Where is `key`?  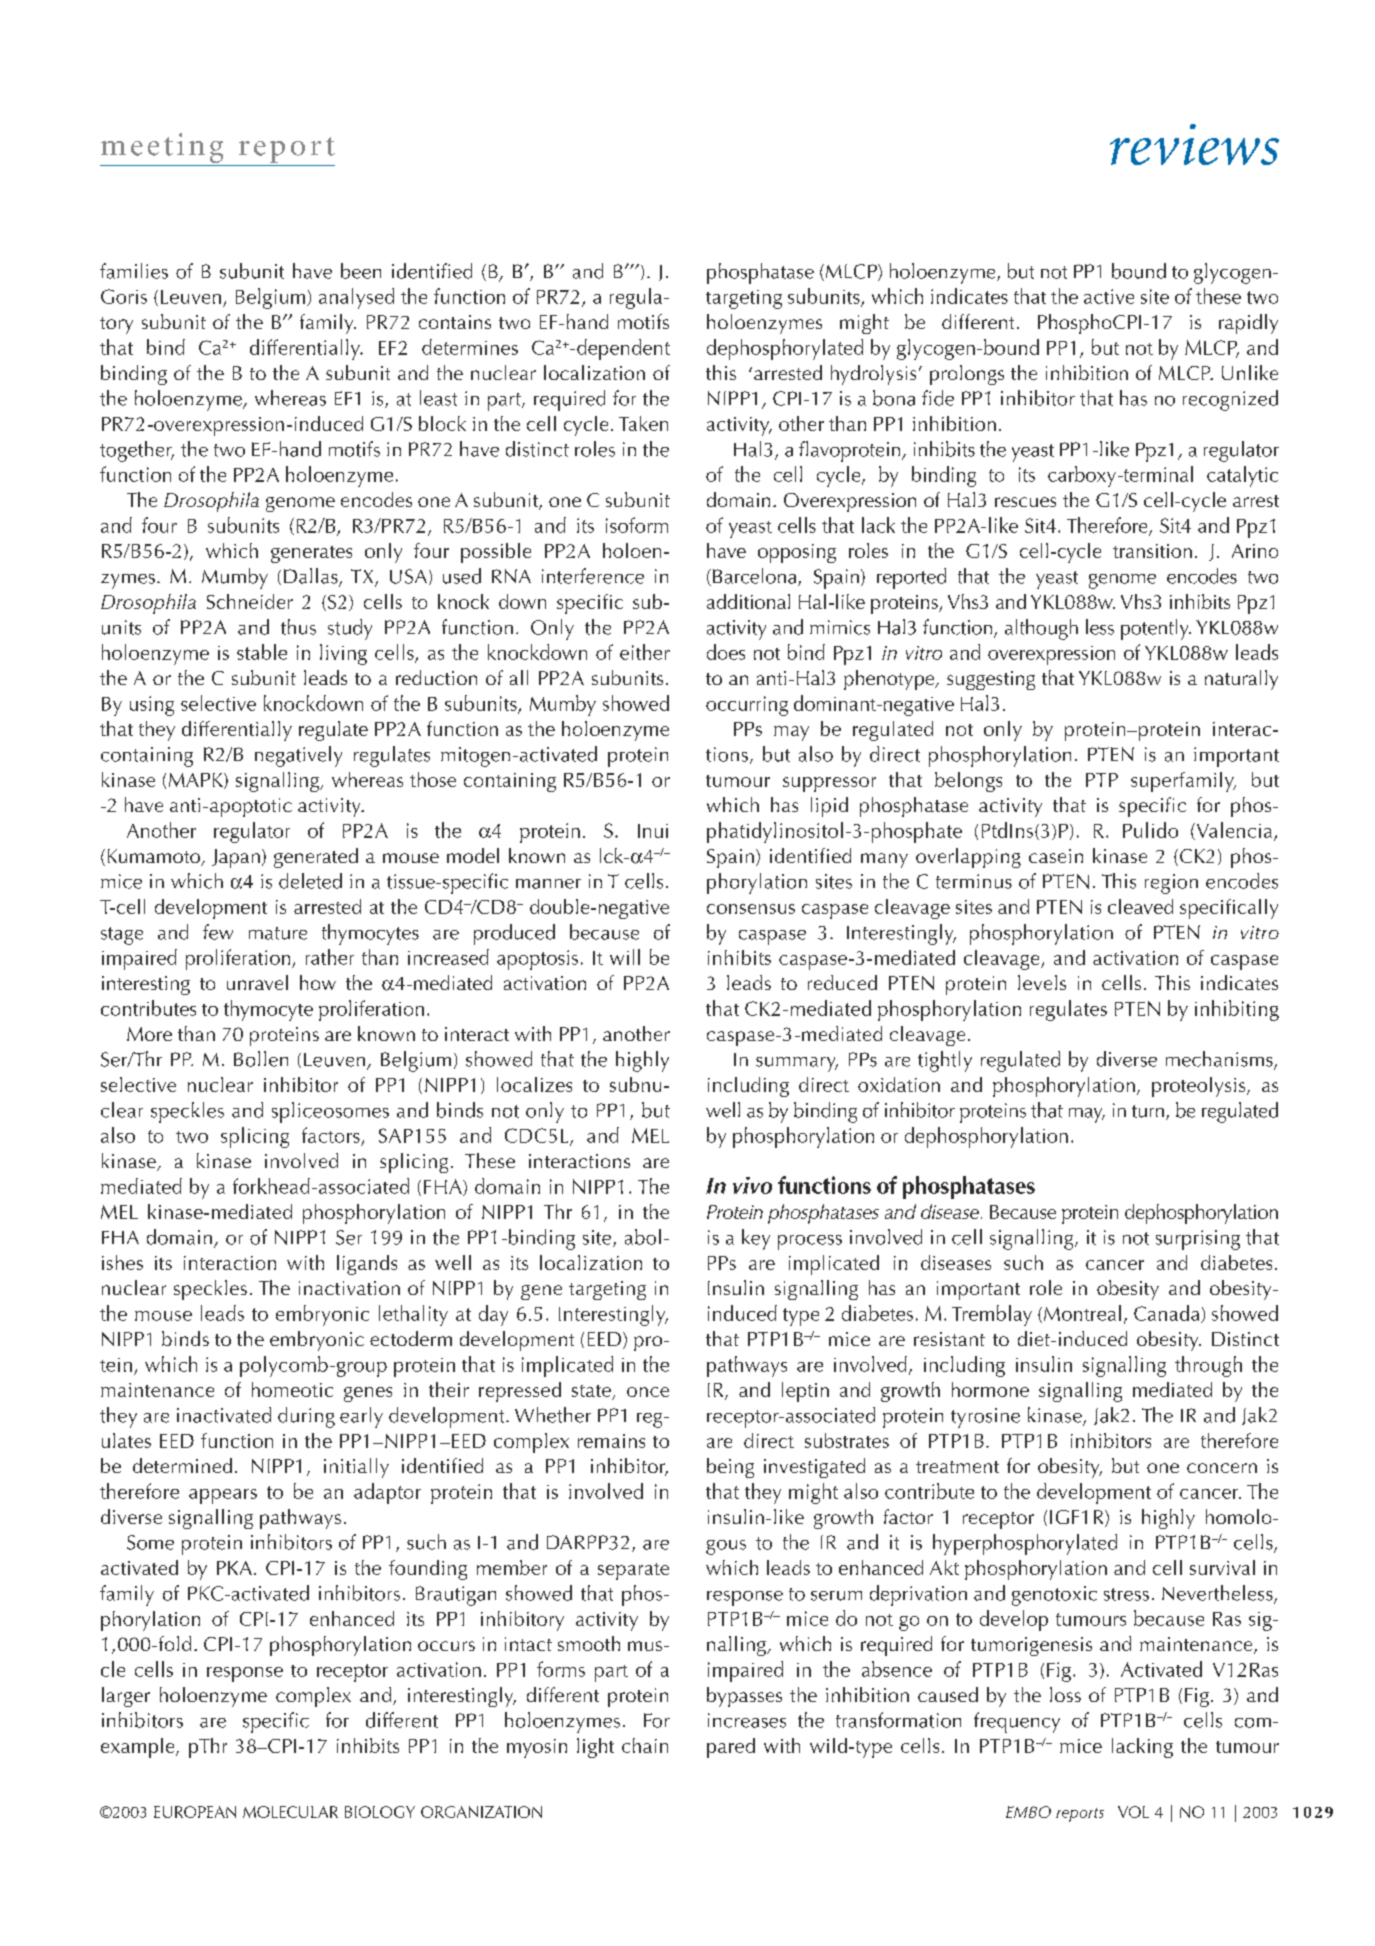 key is located at coordinates (756, 1239).
